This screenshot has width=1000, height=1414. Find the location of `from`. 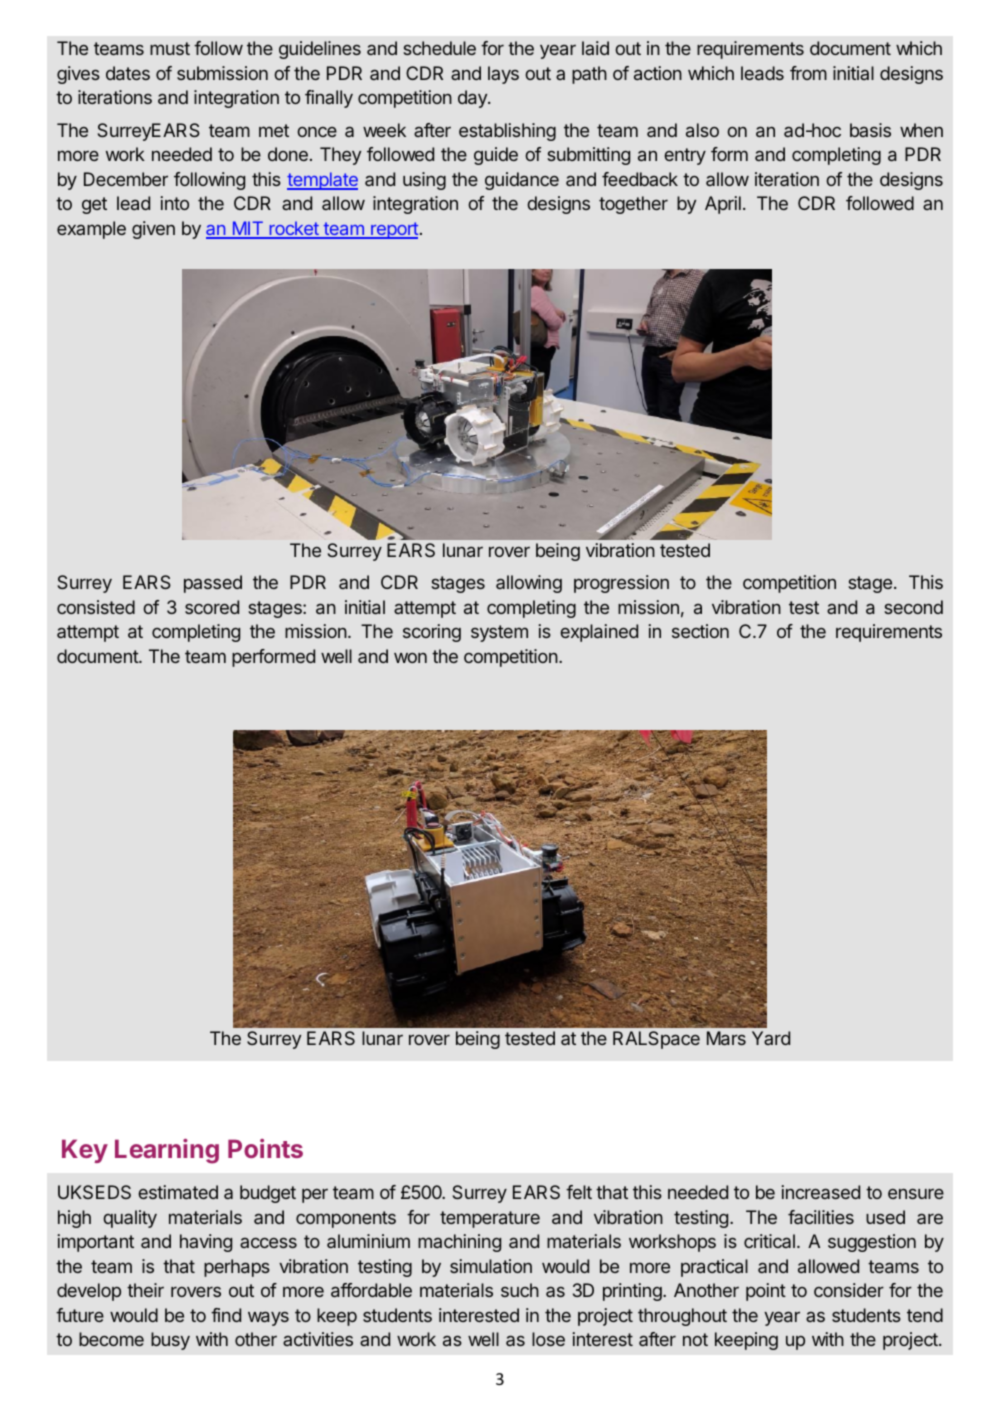

from is located at coordinates (808, 73).
